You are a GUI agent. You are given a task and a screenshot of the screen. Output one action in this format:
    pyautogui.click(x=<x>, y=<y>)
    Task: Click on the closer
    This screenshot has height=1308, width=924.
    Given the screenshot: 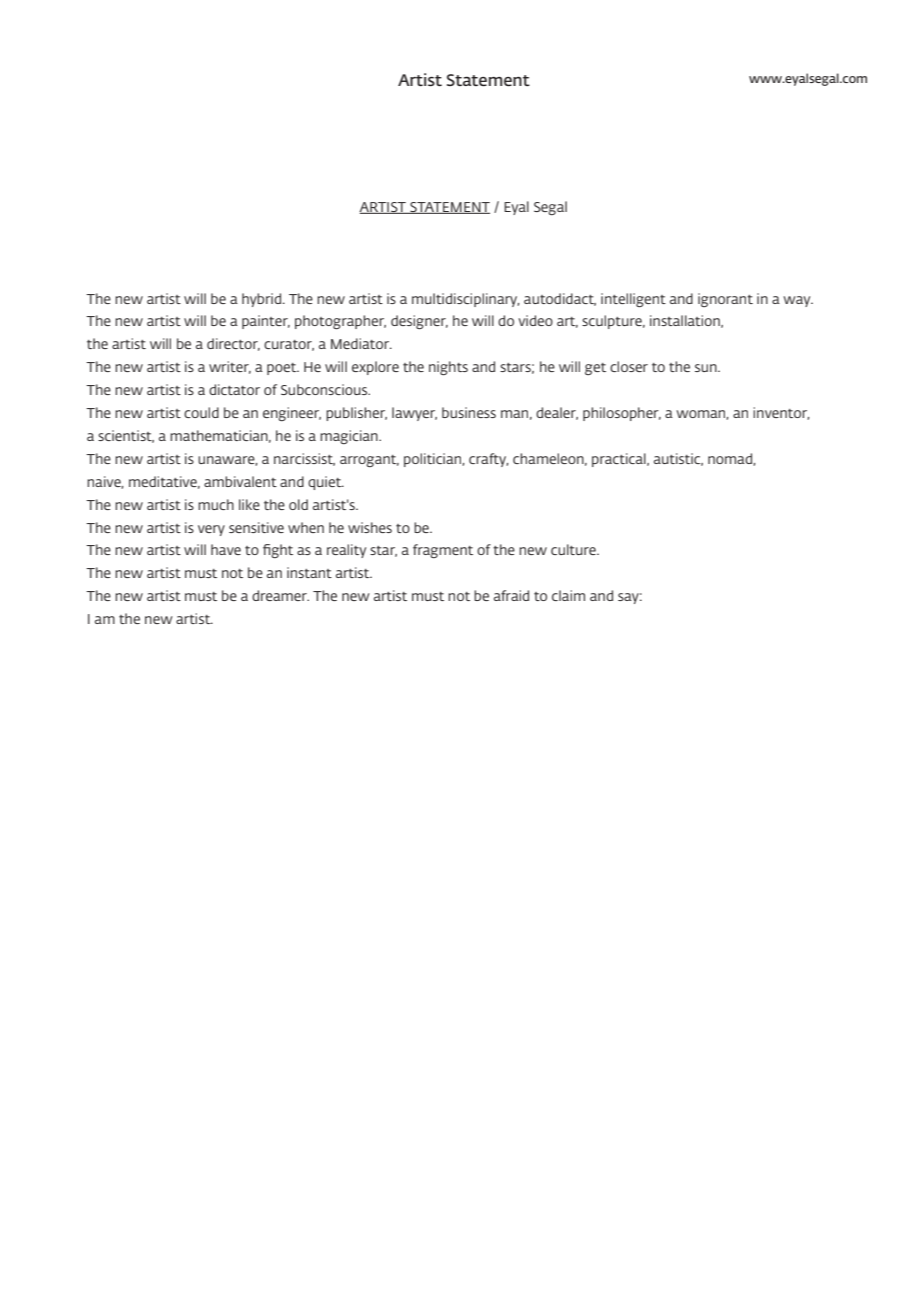 What is the action you would take?
    pyautogui.click(x=629, y=366)
